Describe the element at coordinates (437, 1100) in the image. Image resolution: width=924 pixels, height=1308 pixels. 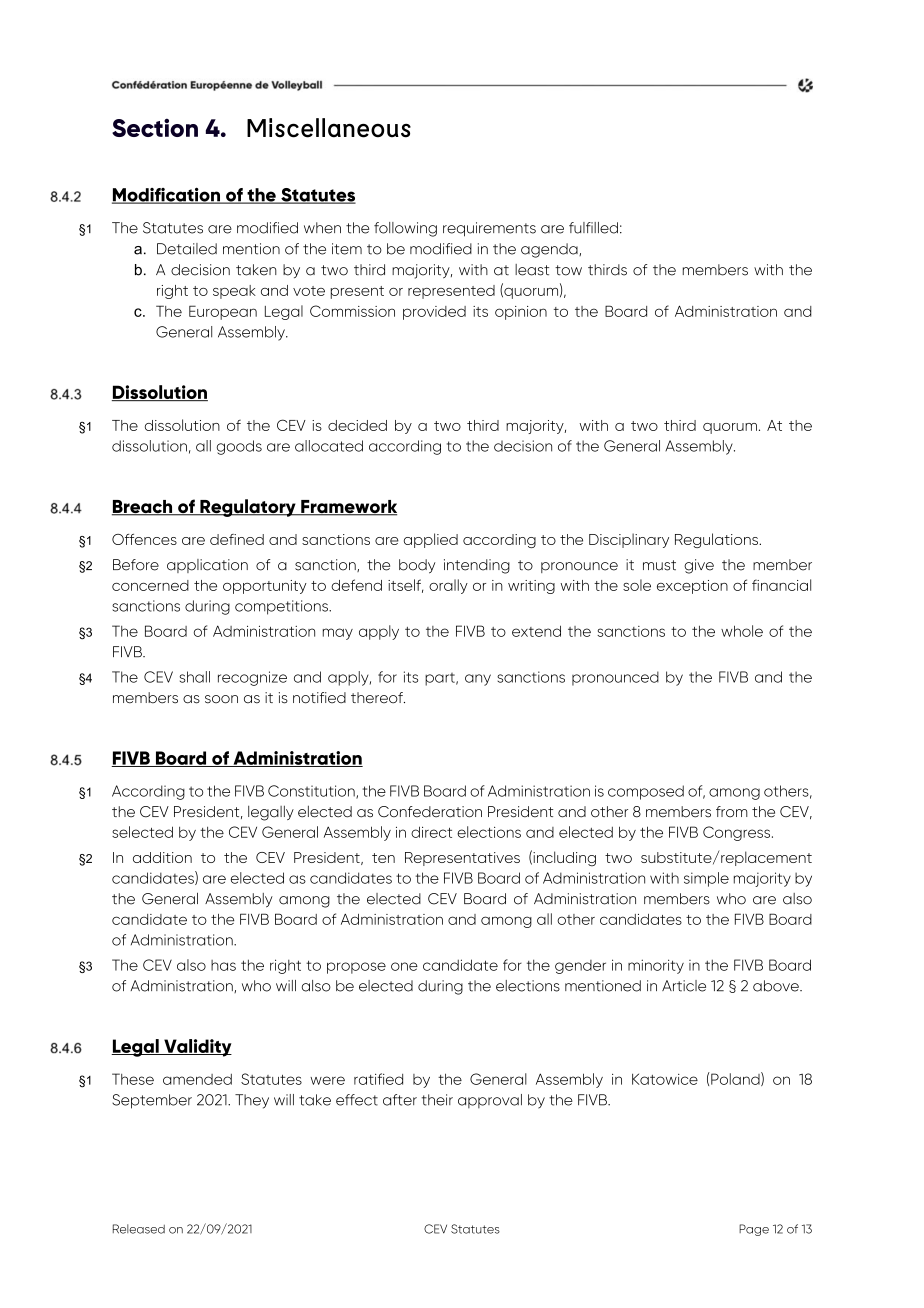
I see `their` at that location.
